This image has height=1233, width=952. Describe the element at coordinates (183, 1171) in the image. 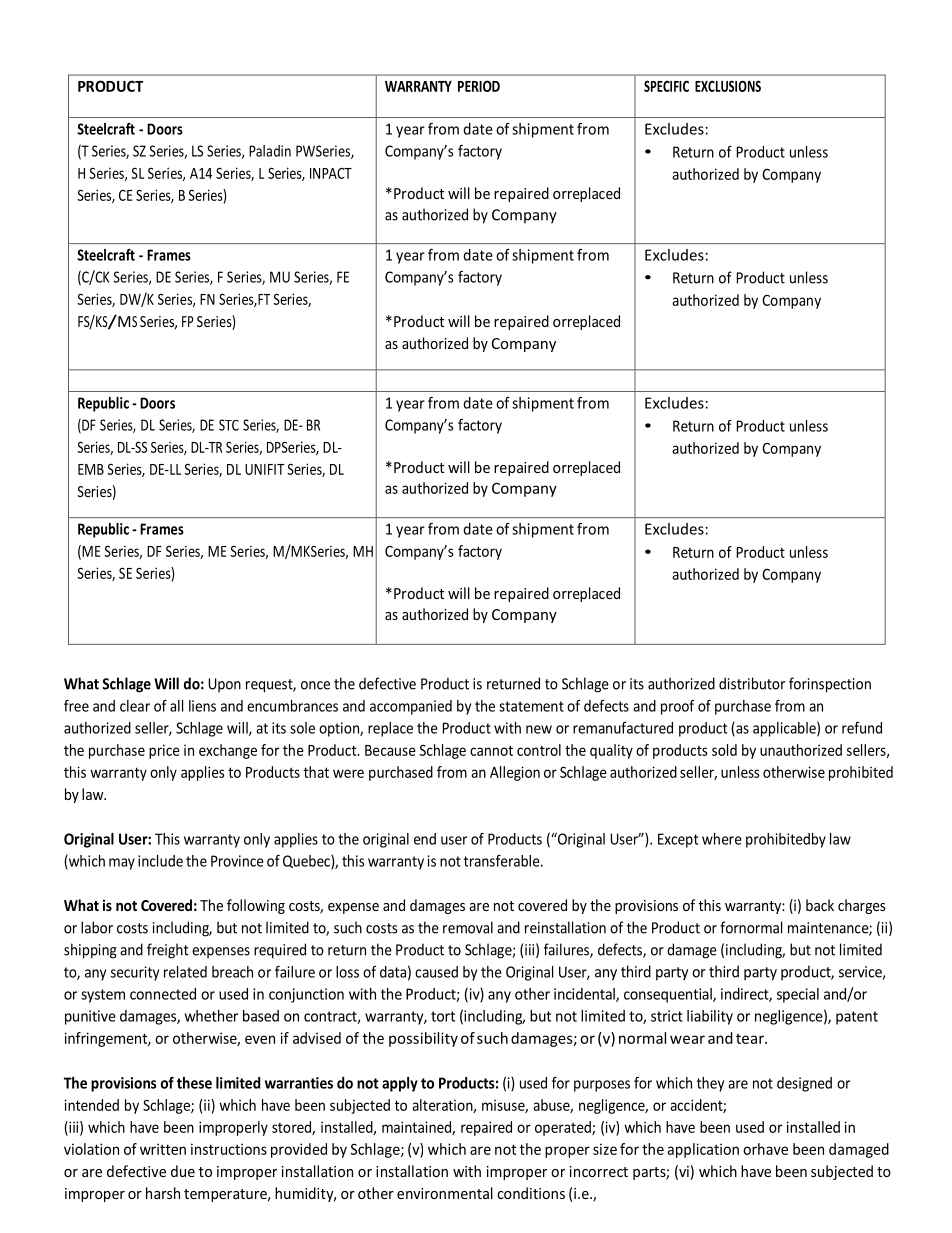

I see `due` at that location.
